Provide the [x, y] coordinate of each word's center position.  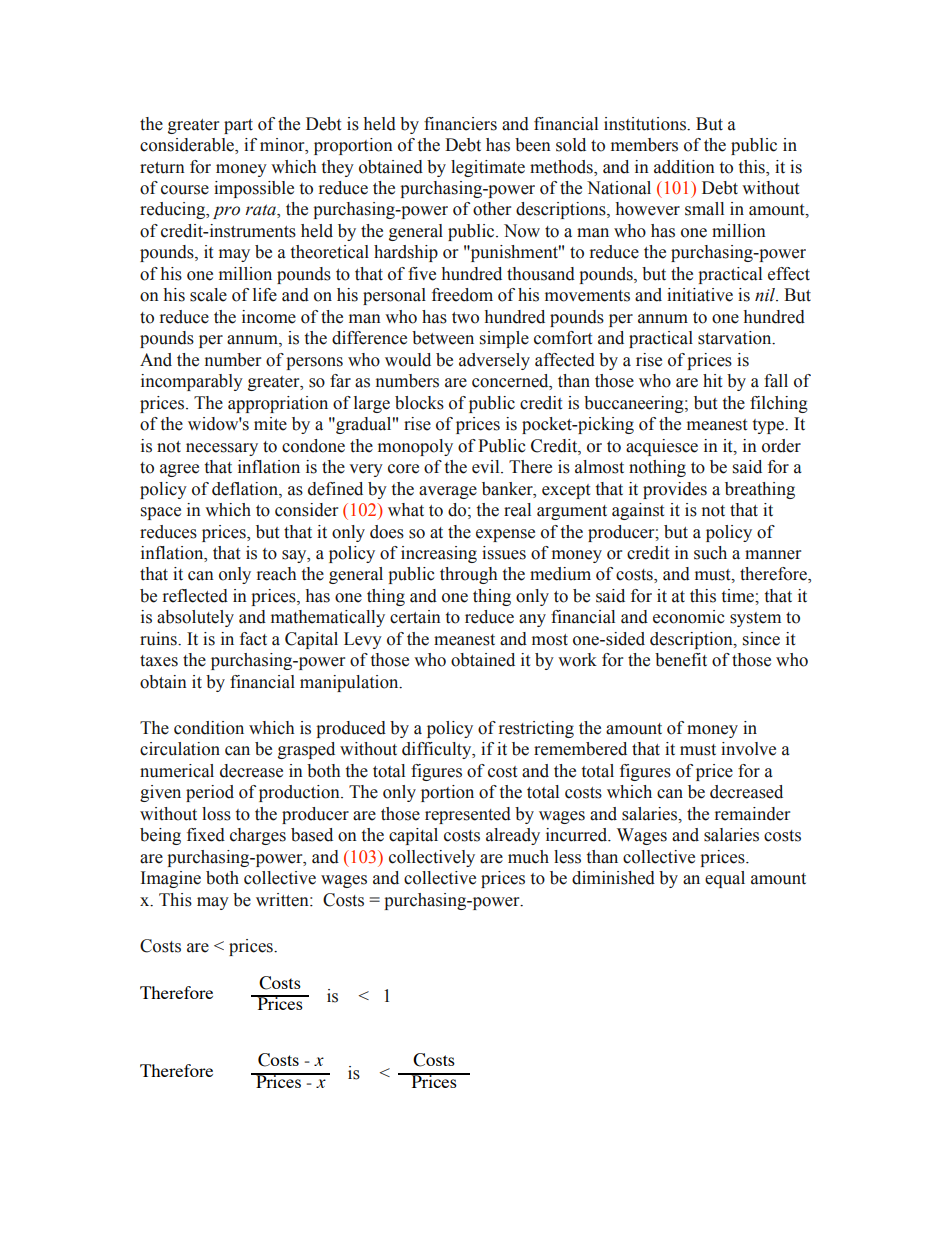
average [448, 492]
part [238, 126]
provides [675, 490]
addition [684, 167]
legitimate [488, 168]
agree [179, 470]
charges [258, 836]
